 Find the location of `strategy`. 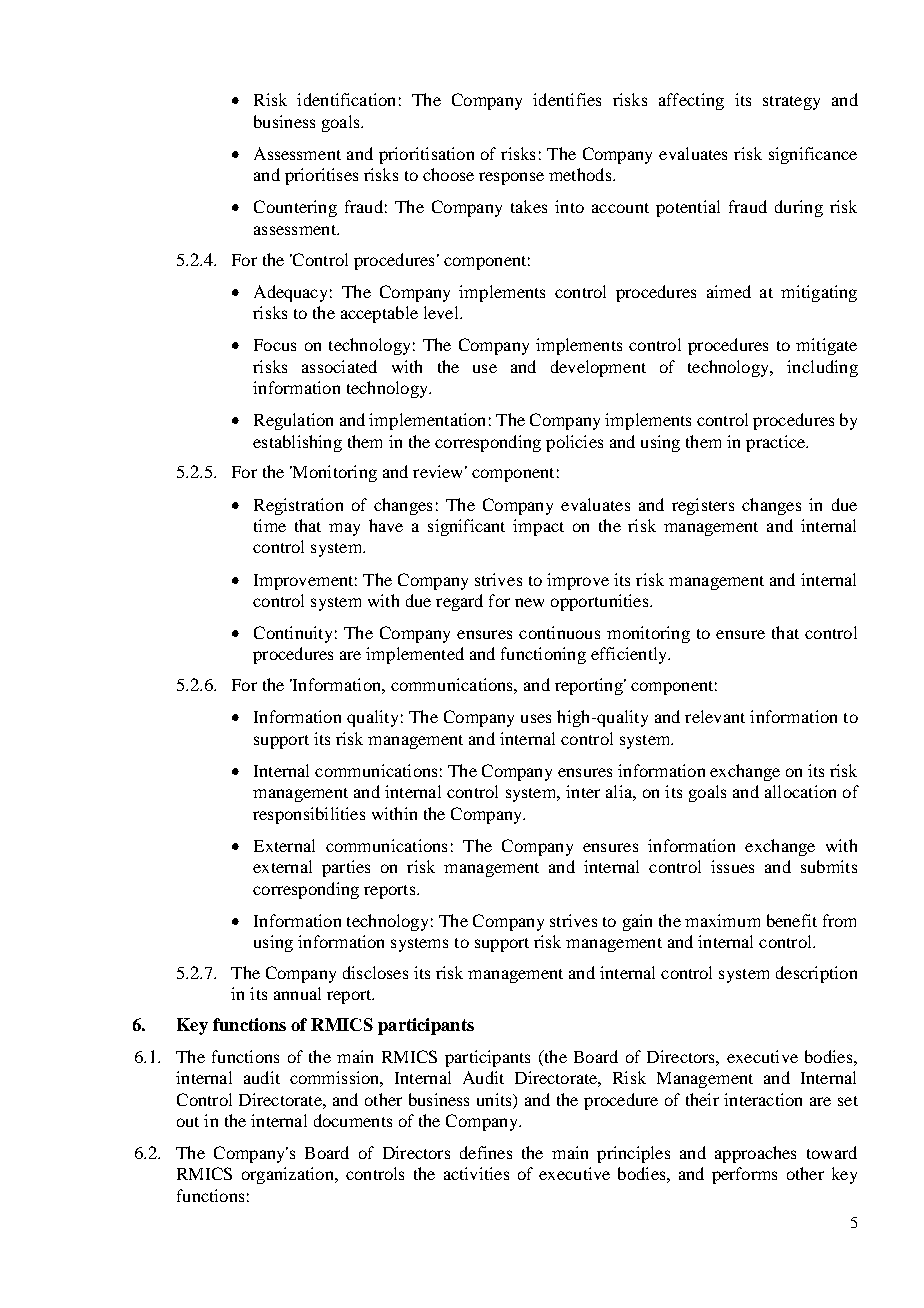

strategy is located at coordinates (791, 103).
